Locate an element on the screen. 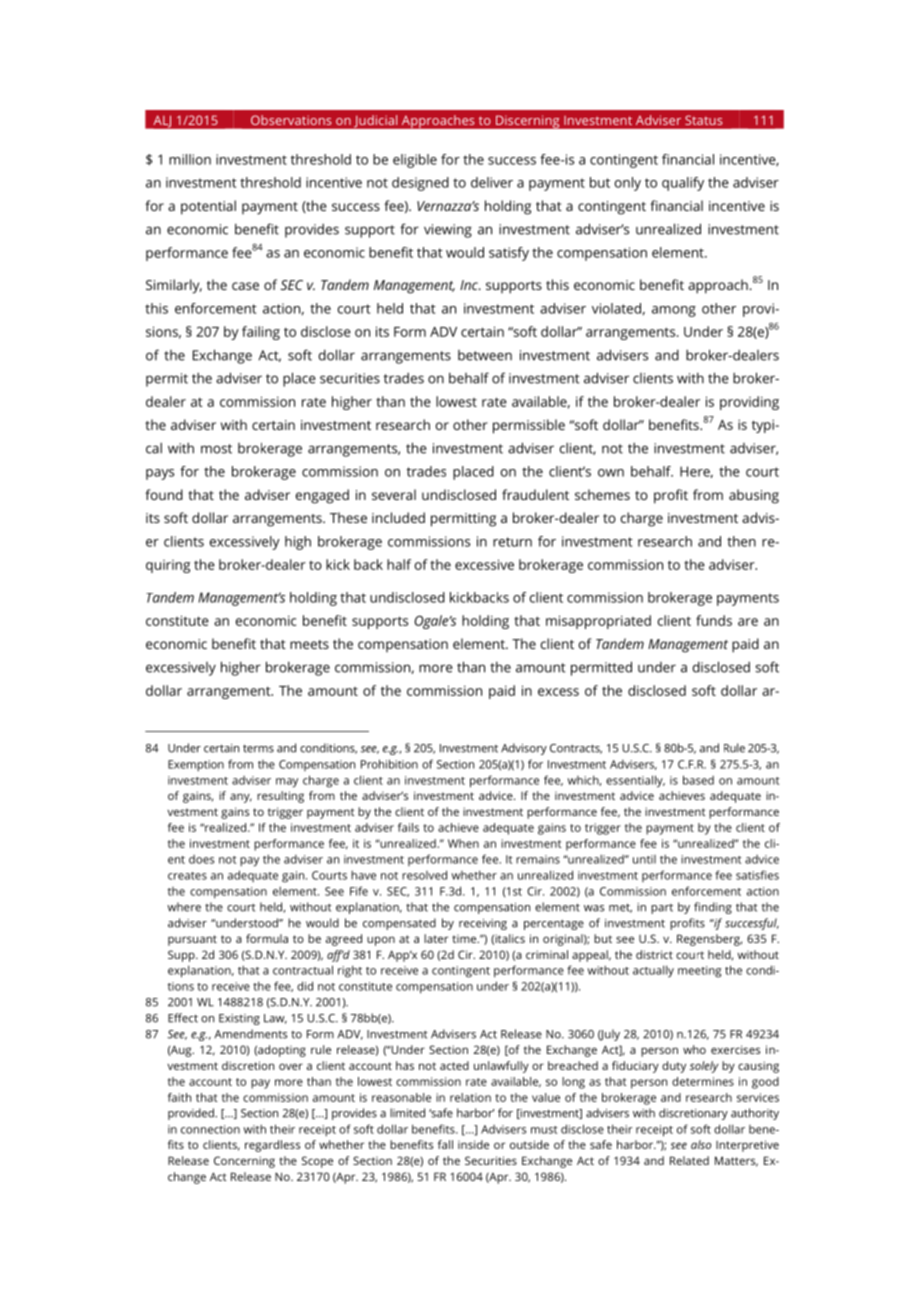  deliver is located at coordinates (492, 182).
